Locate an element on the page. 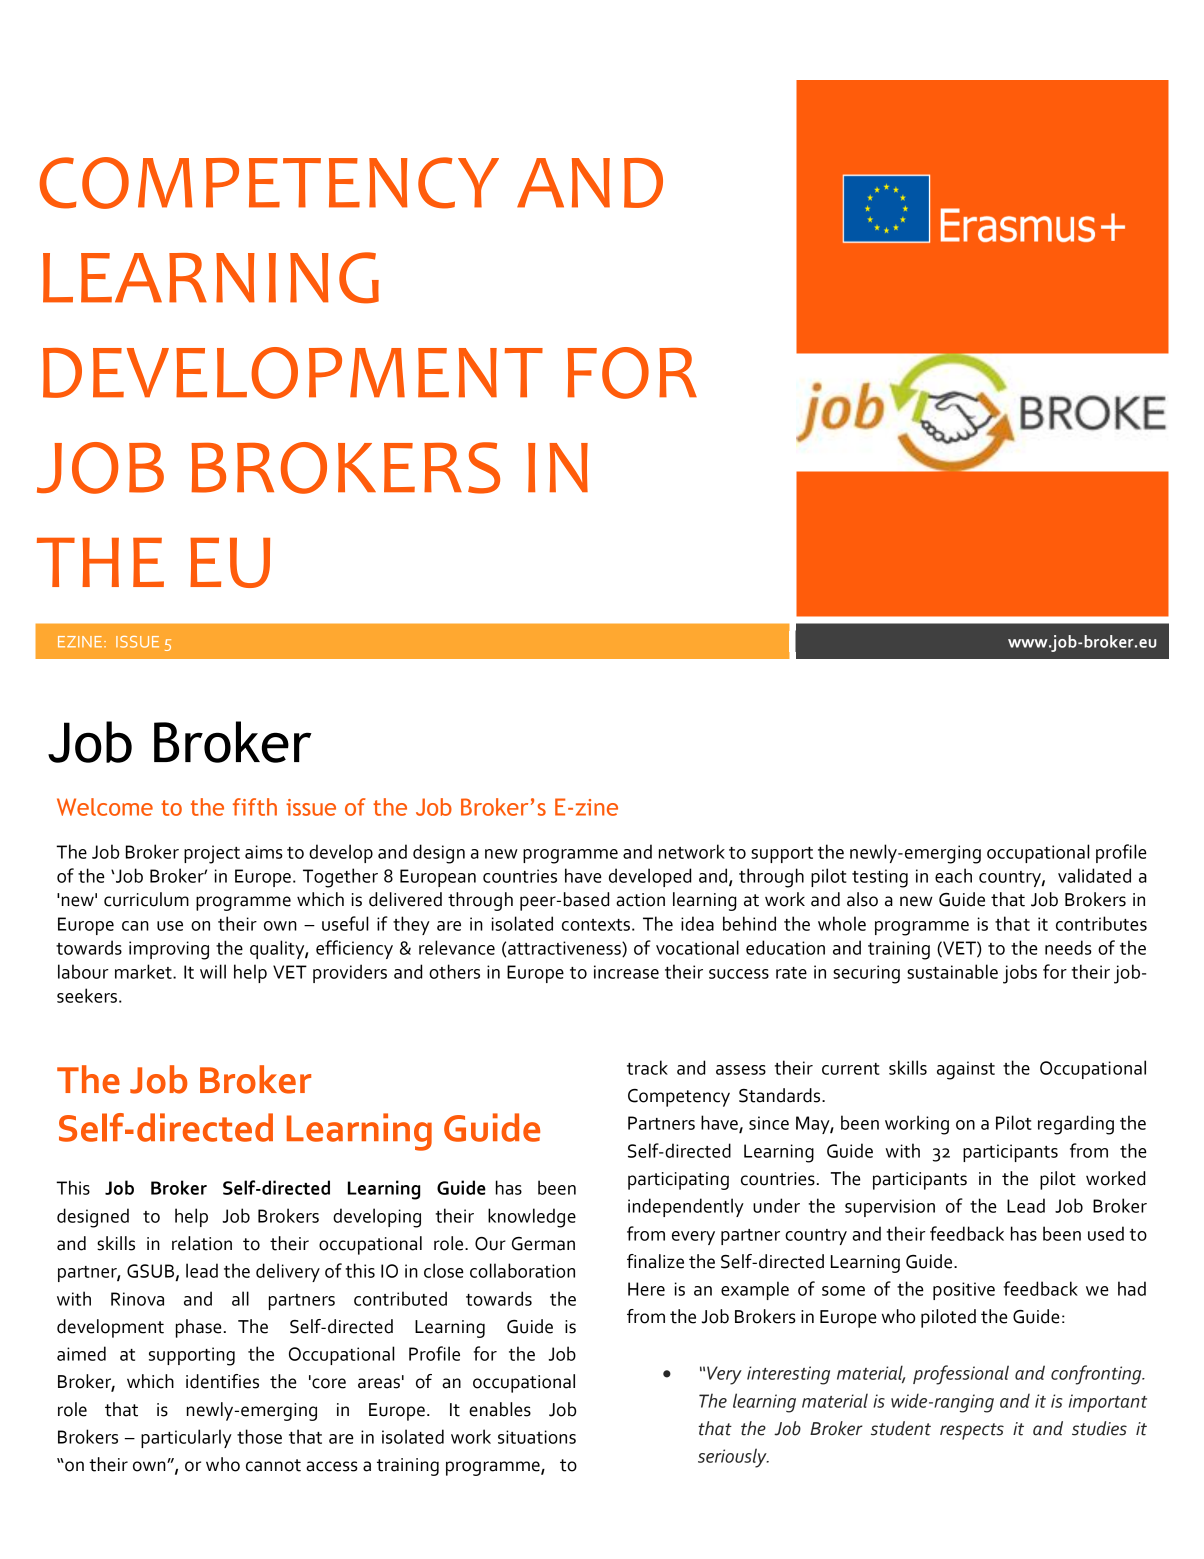  positive is located at coordinates (964, 1291).
